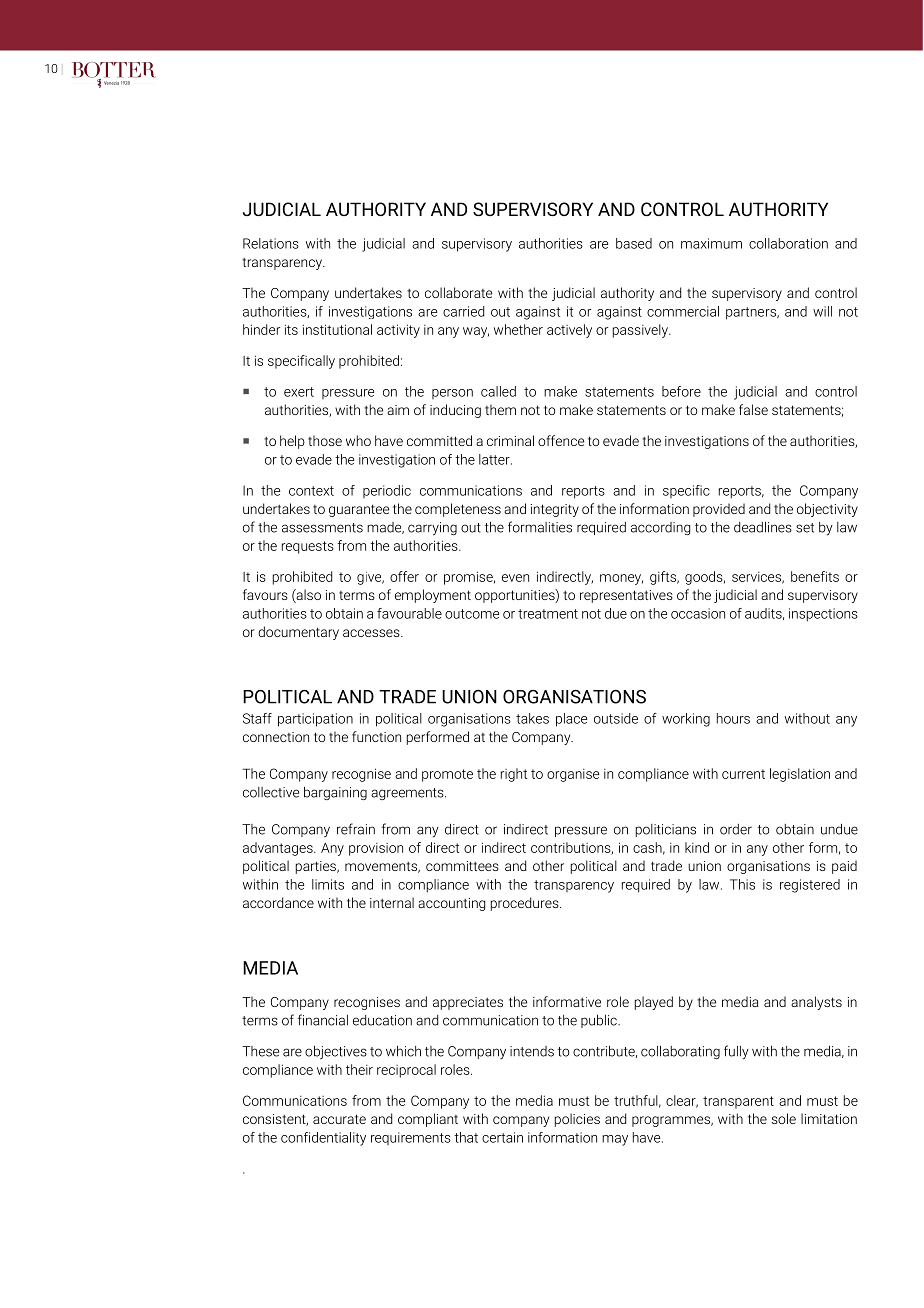 The image size is (924, 1308). What do you see at coordinates (525, 904) in the page?
I see `procedures` at bounding box center [525, 904].
